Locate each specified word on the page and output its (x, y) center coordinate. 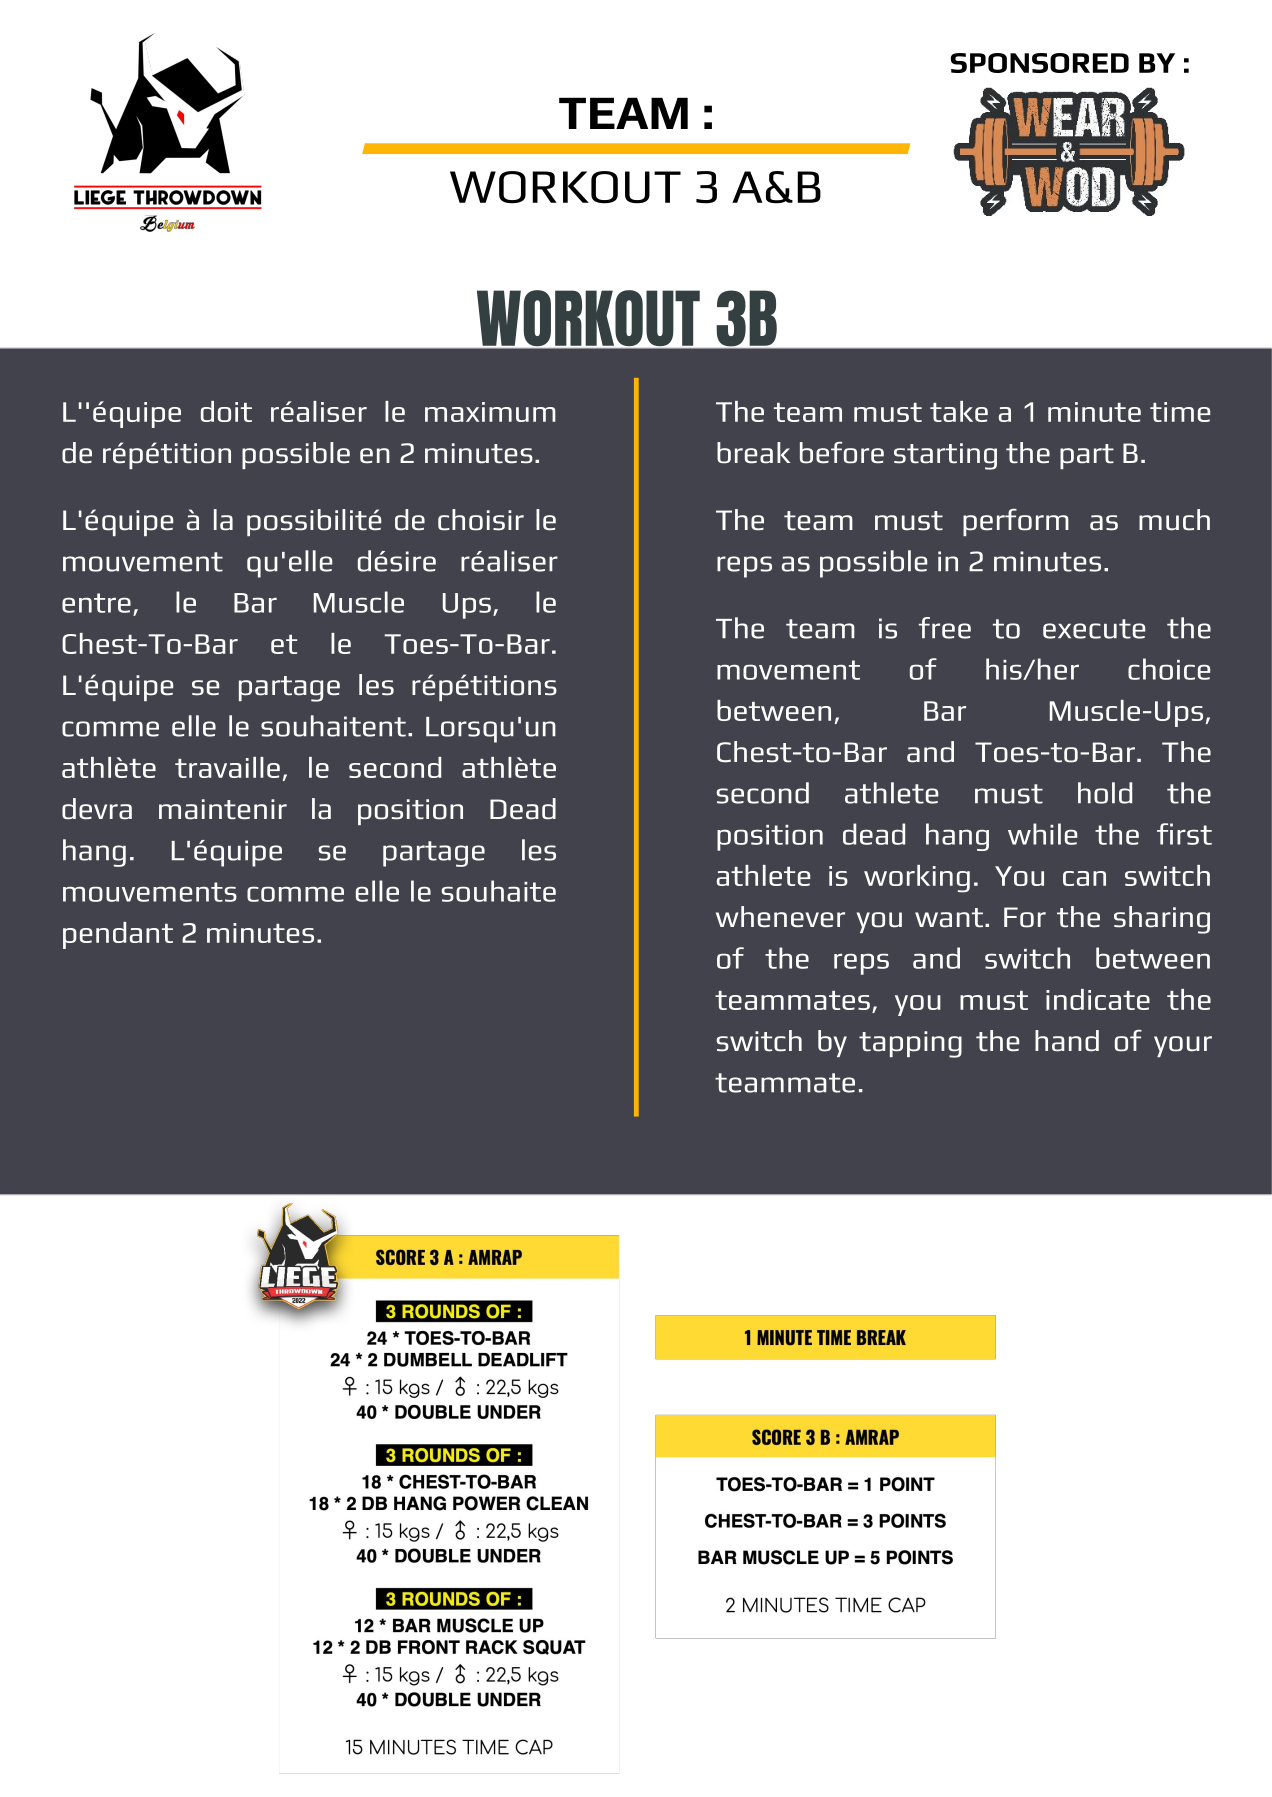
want (949, 918)
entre (96, 603)
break (753, 453)
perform (1016, 522)
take (959, 411)
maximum (490, 412)
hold (1105, 793)
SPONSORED (1040, 63)
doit (226, 411)
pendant (118, 935)
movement (788, 670)
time (1180, 412)
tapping (910, 1044)
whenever (780, 917)
